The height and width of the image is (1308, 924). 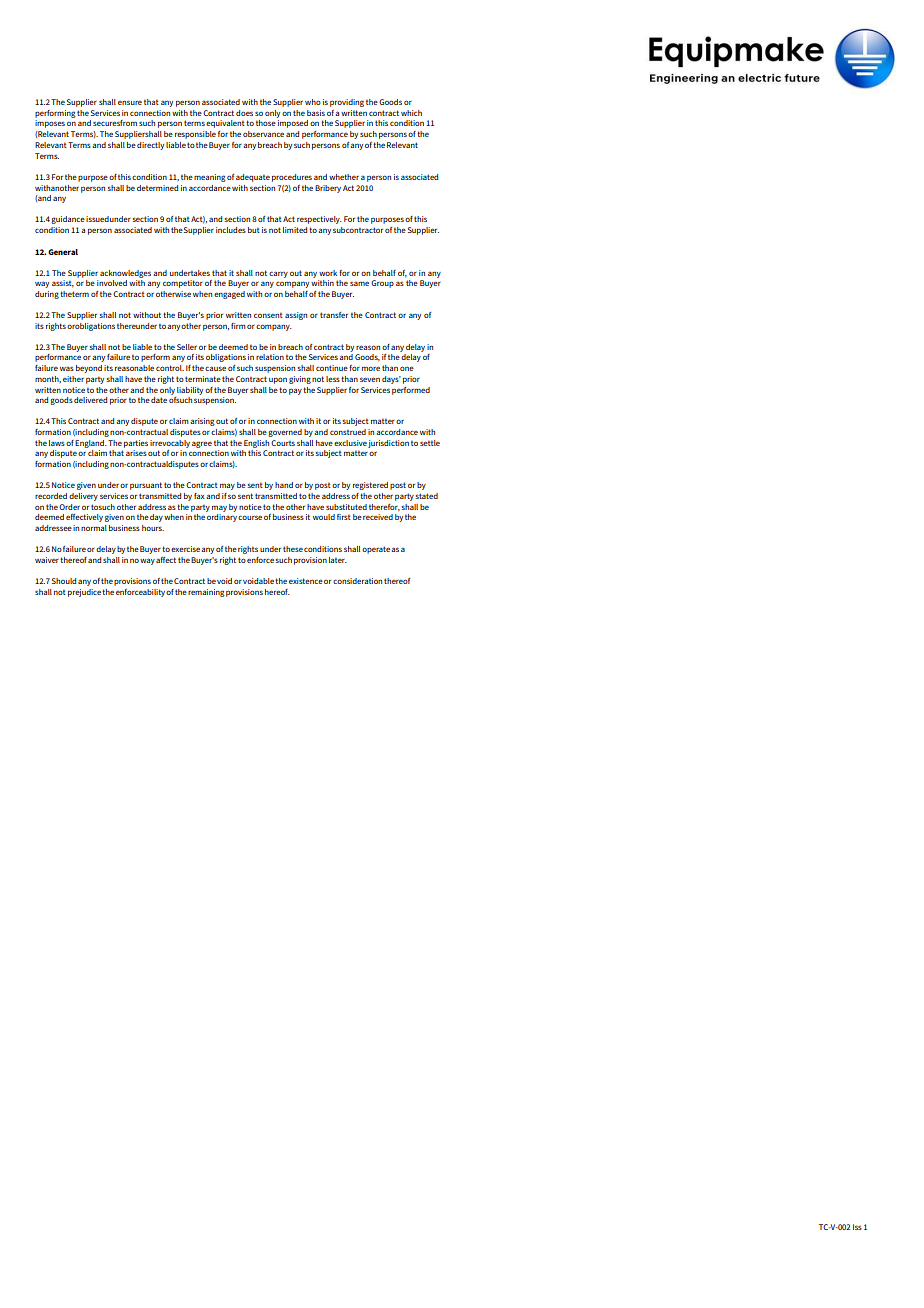 I want to click on firm, so click(x=238, y=326).
